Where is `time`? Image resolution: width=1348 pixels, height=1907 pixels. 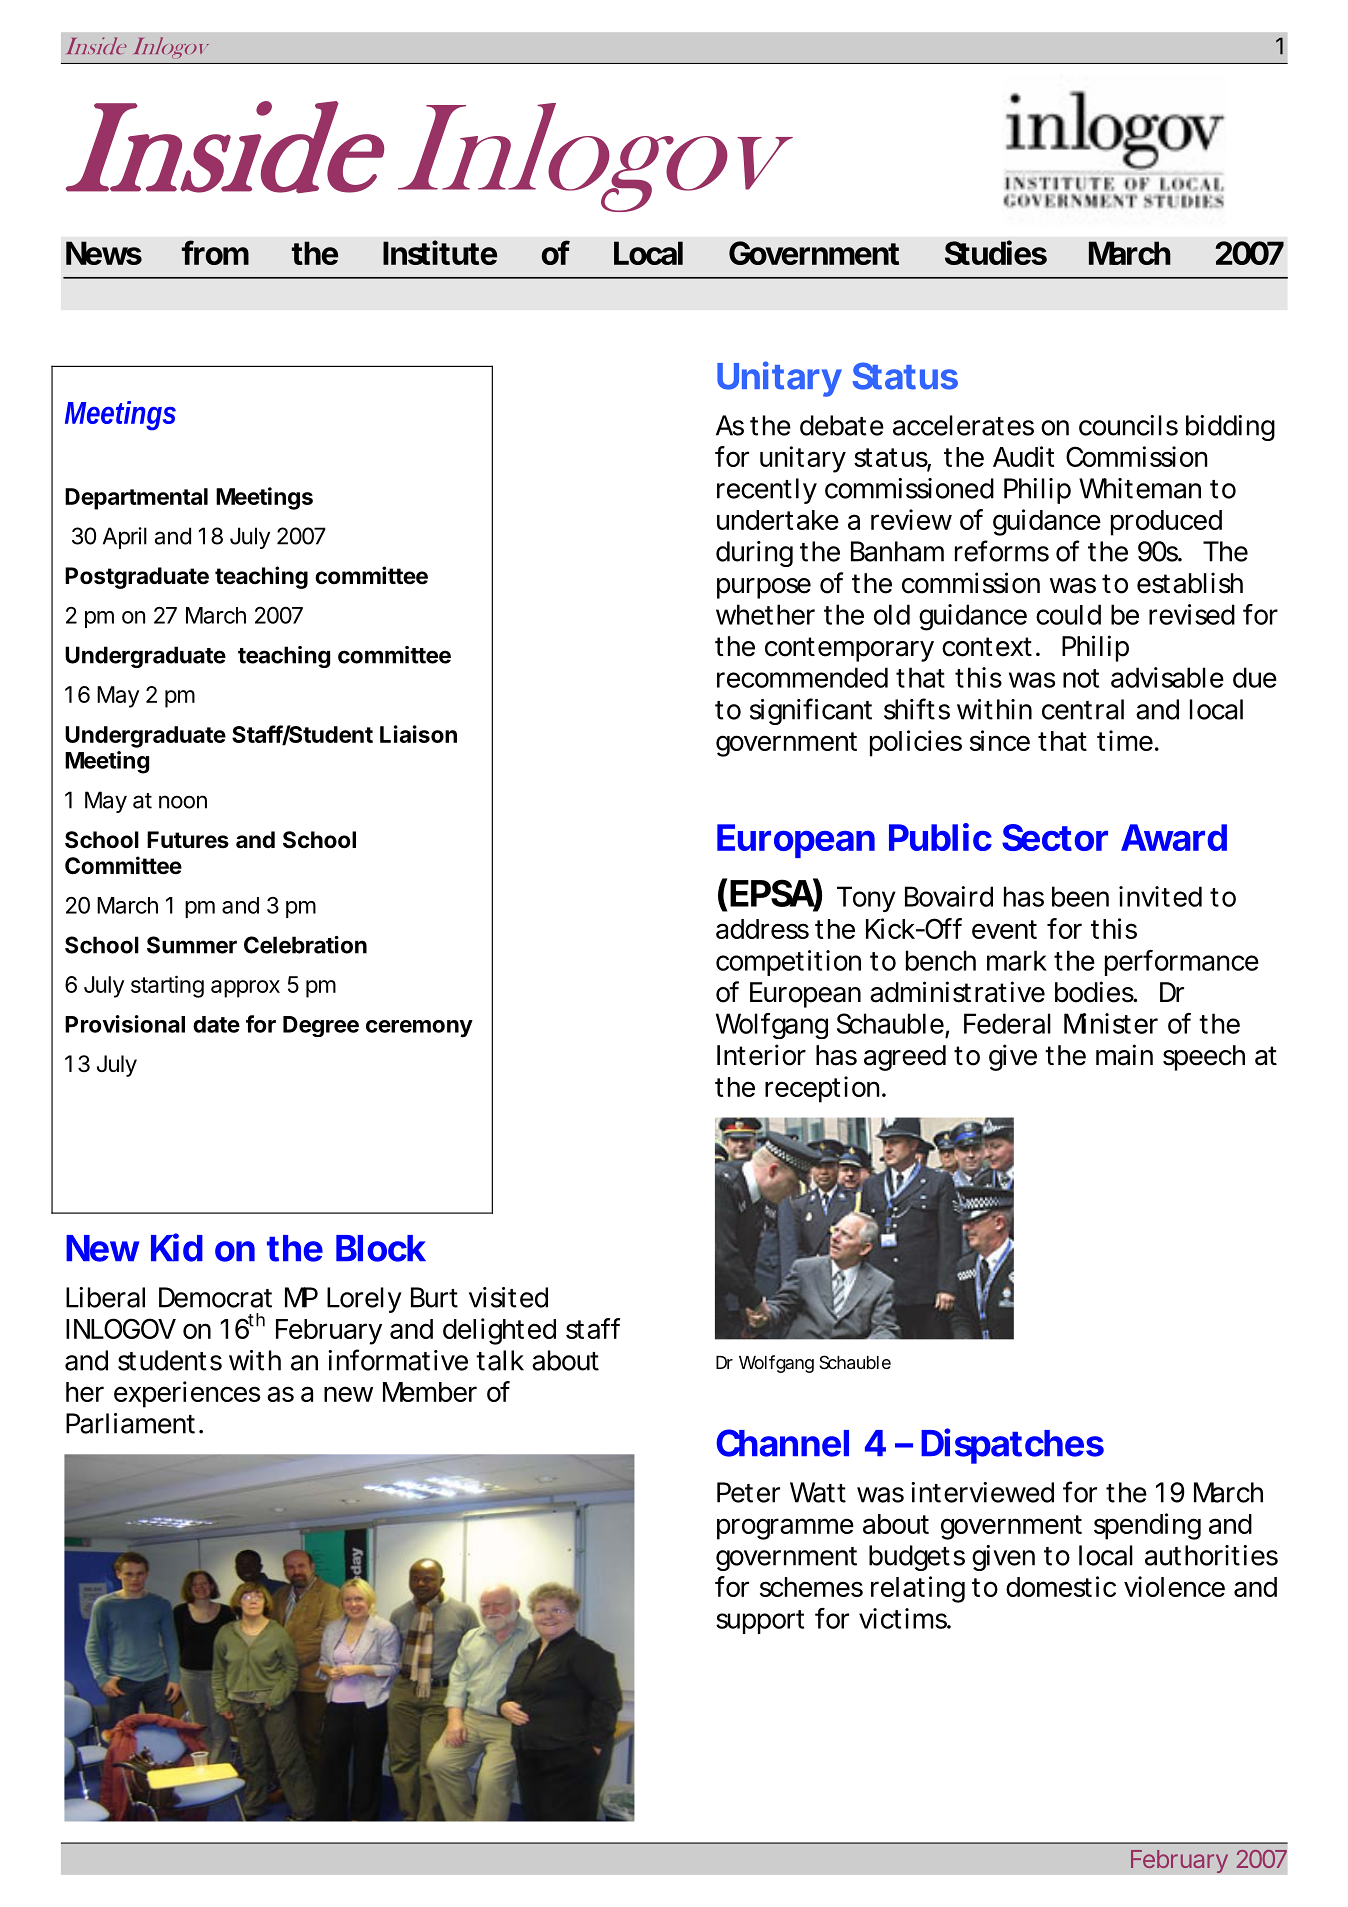
time is located at coordinates (1125, 740).
